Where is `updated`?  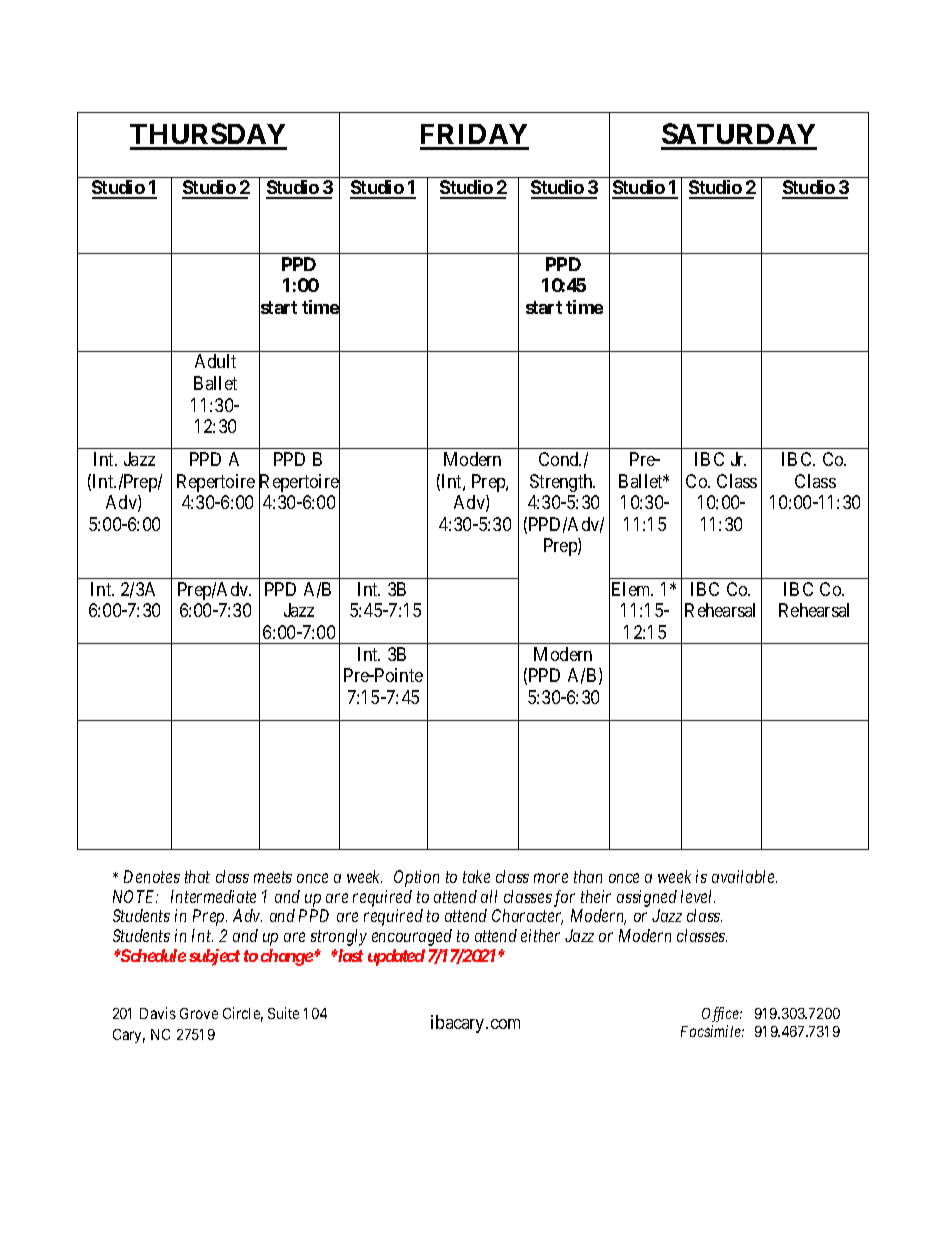
updated is located at coordinates (396, 957).
